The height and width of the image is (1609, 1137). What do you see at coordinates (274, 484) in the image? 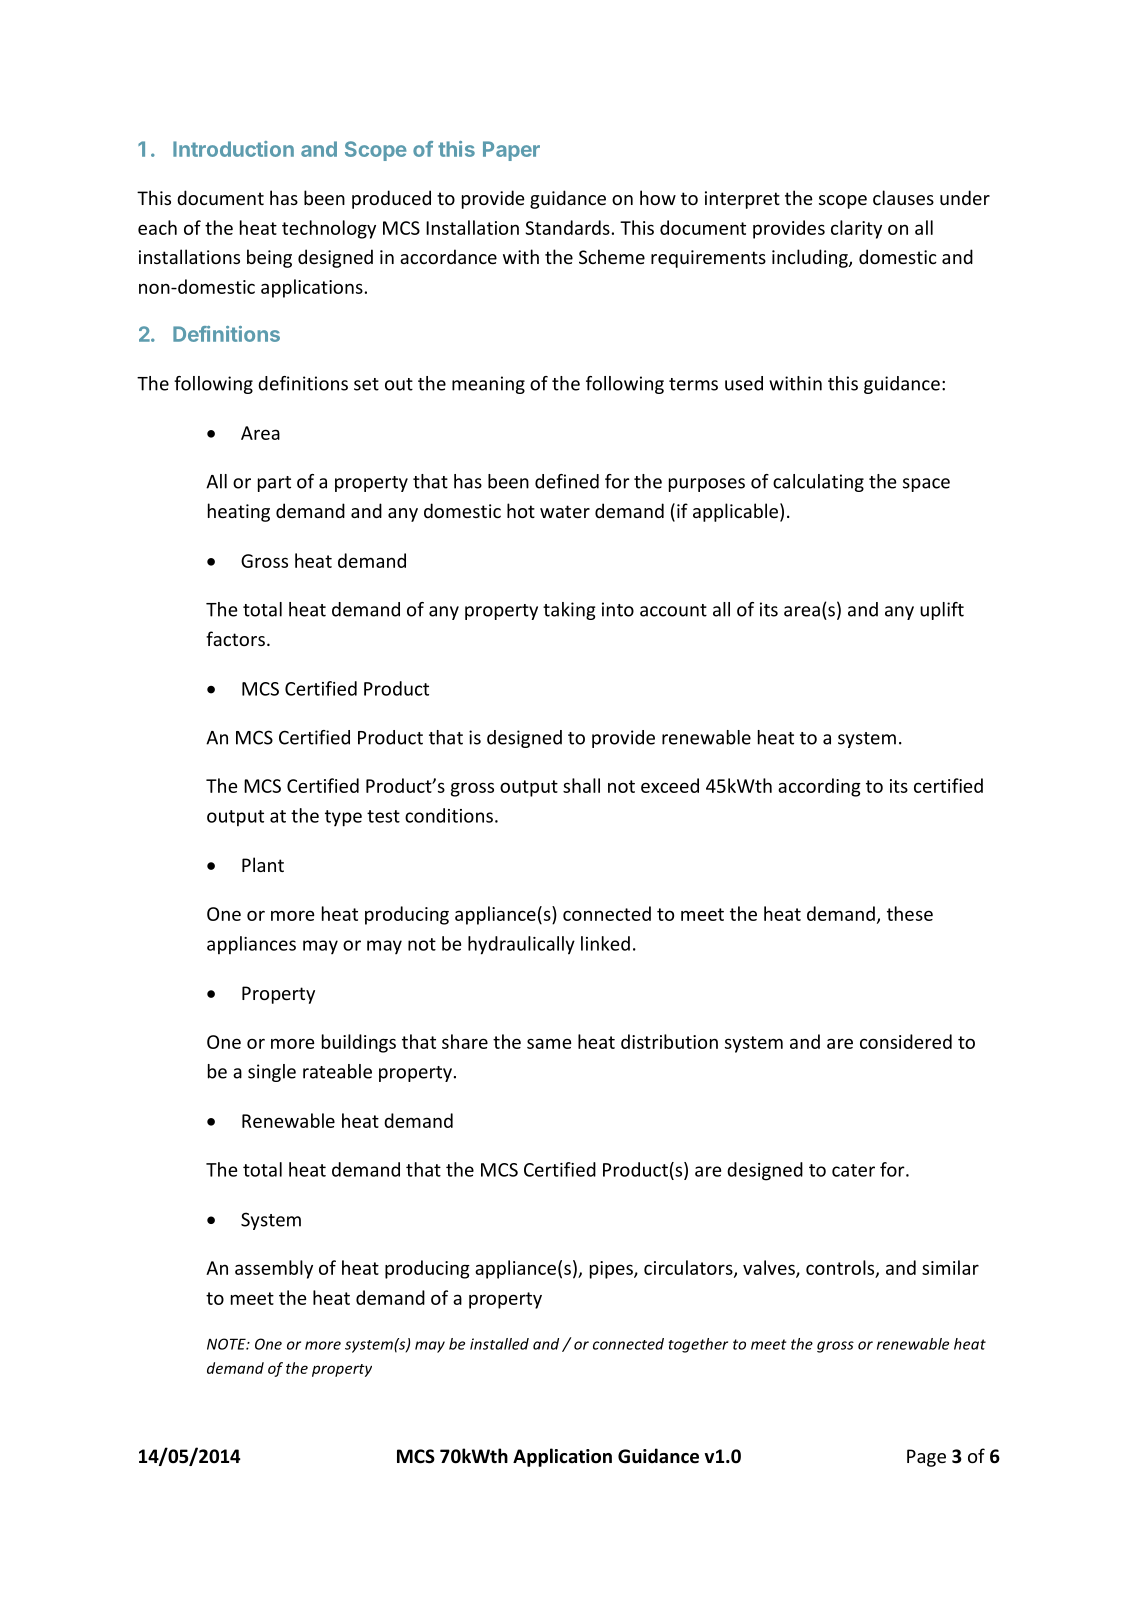
I see `part` at bounding box center [274, 484].
